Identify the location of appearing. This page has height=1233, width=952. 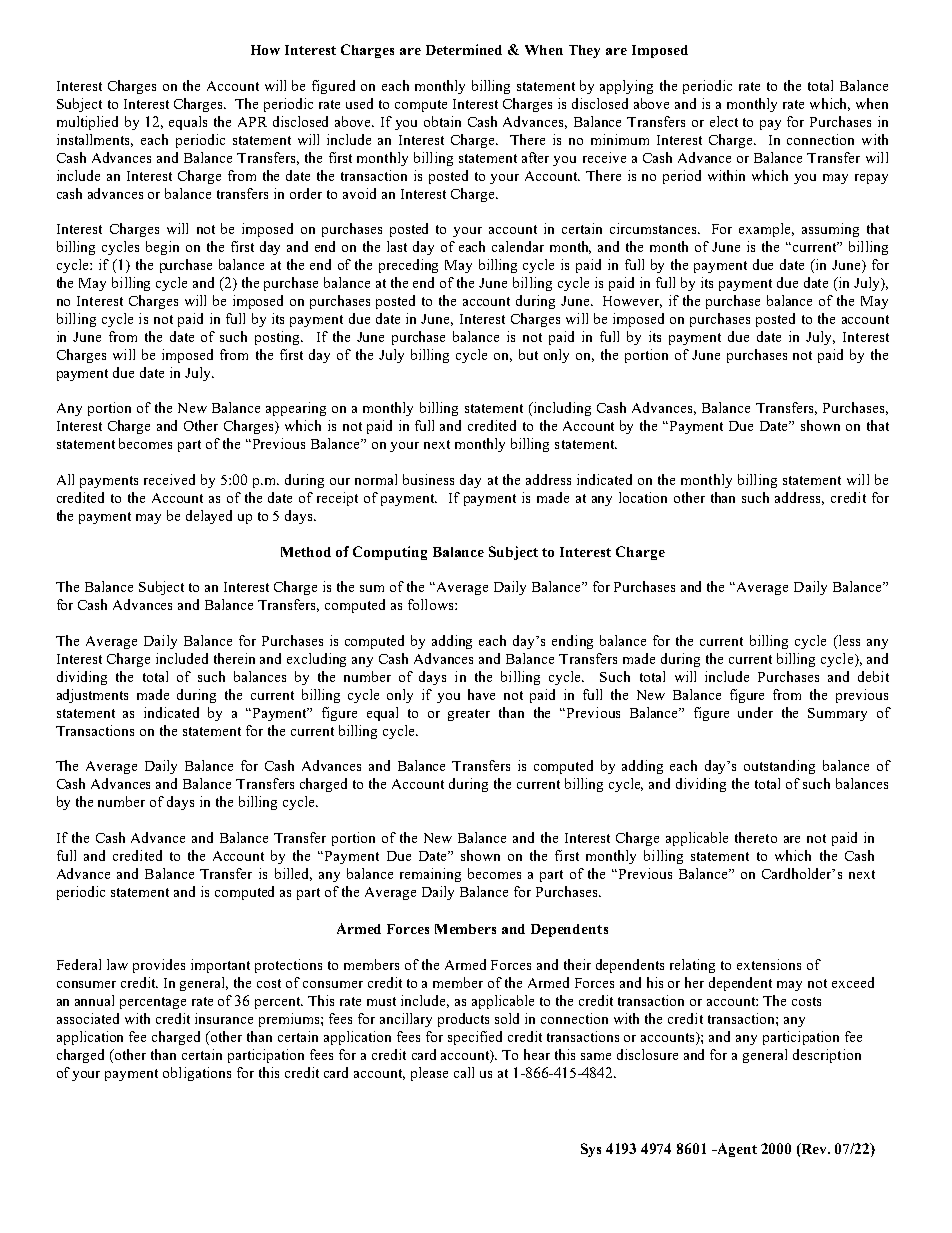
(296, 409).
